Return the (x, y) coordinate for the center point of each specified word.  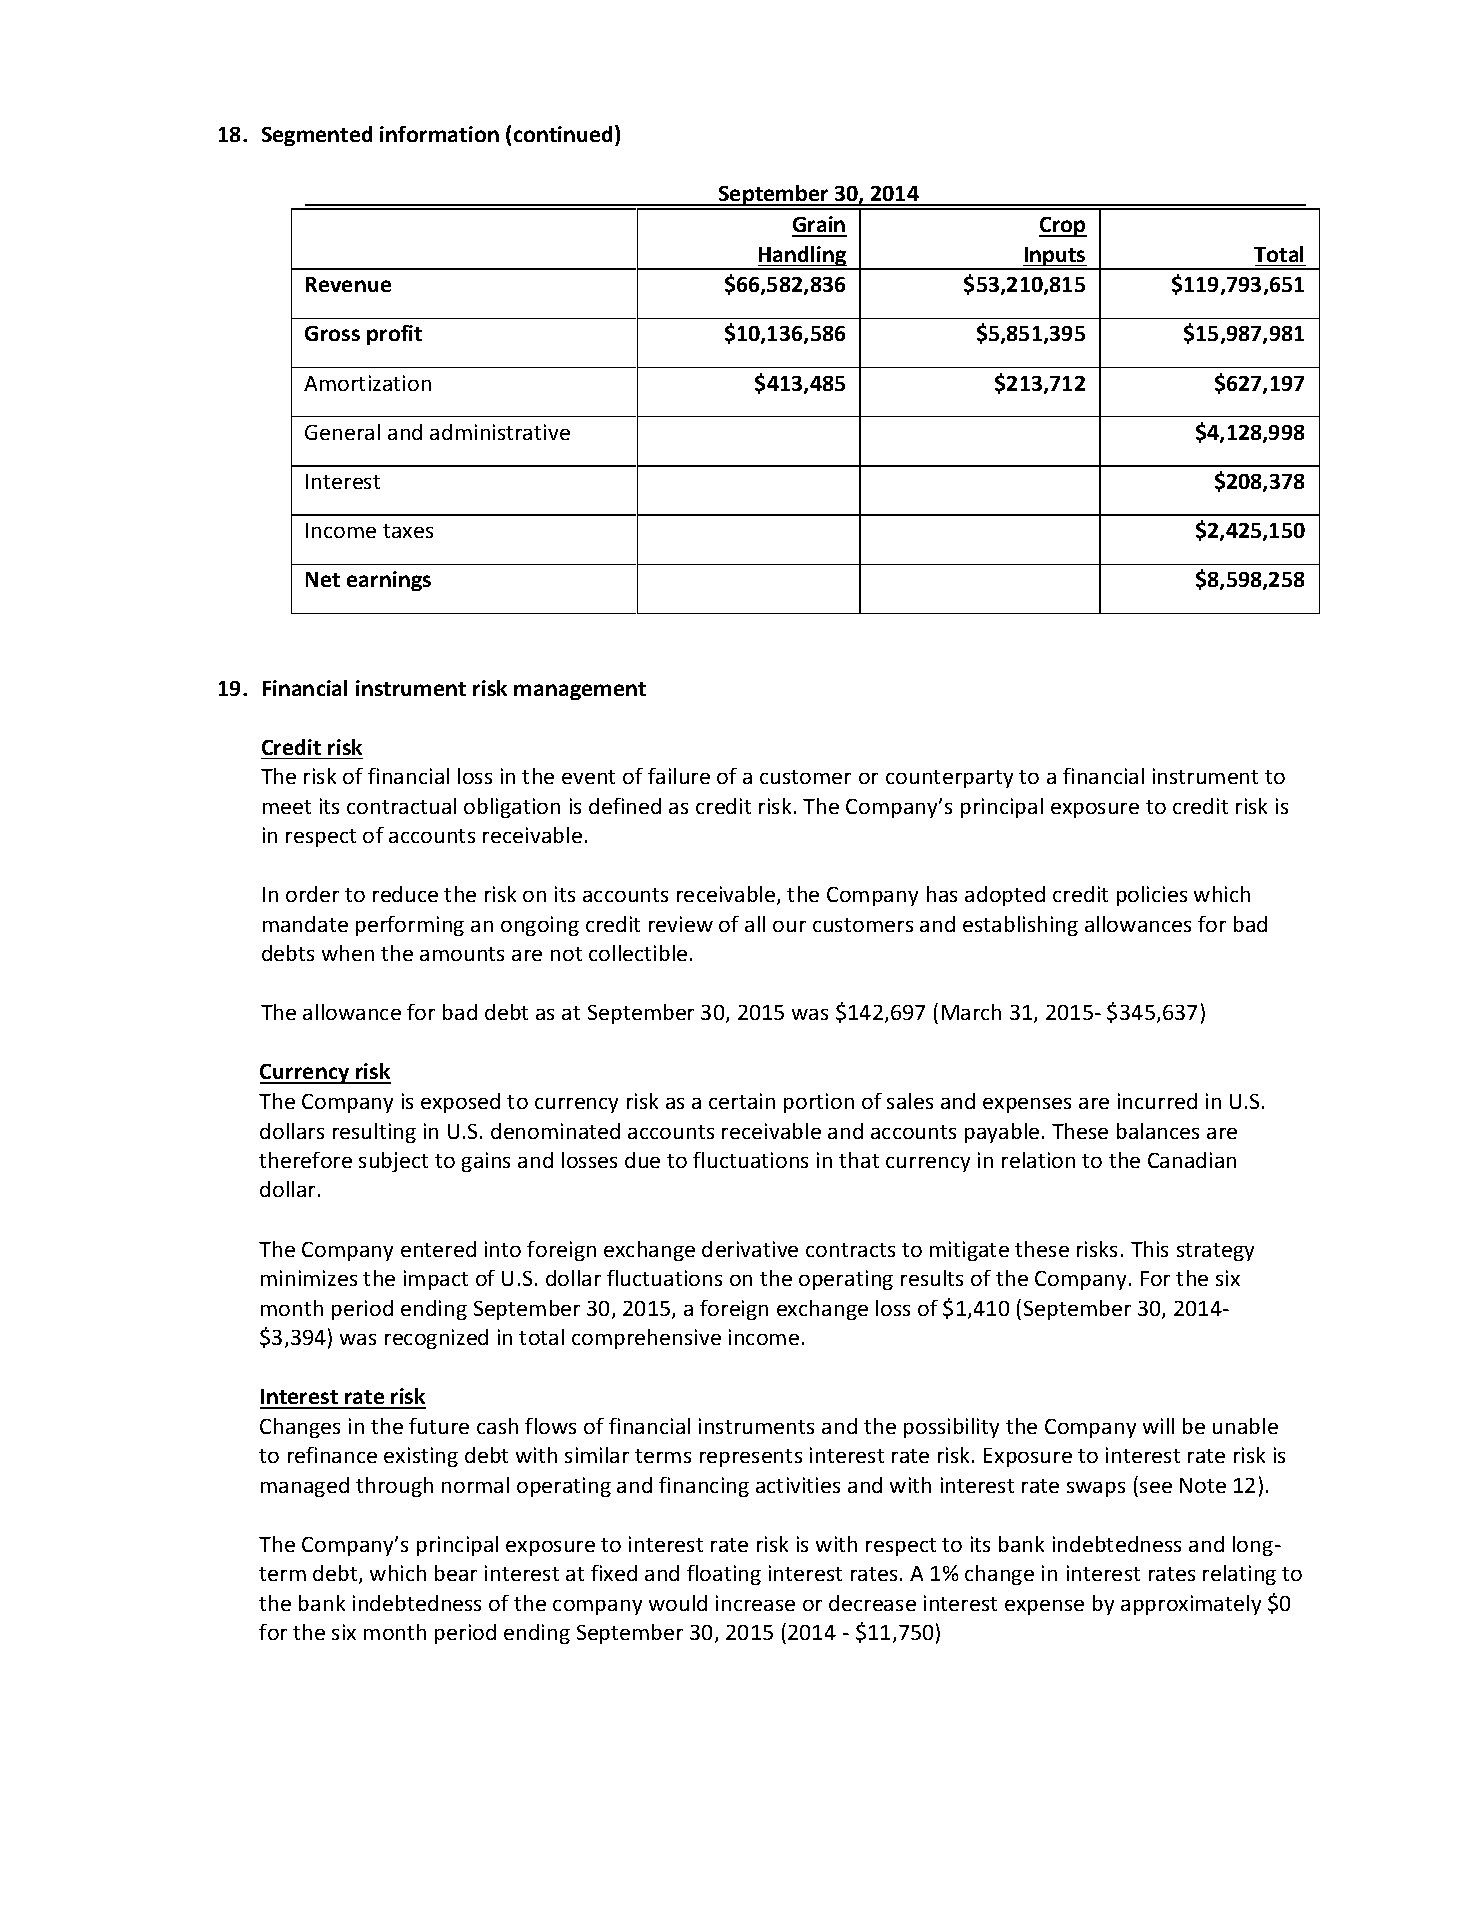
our (789, 926)
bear (456, 1573)
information (439, 134)
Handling (803, 257)
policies (1152, 896)
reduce (405, 894)
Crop (1063, 227)
